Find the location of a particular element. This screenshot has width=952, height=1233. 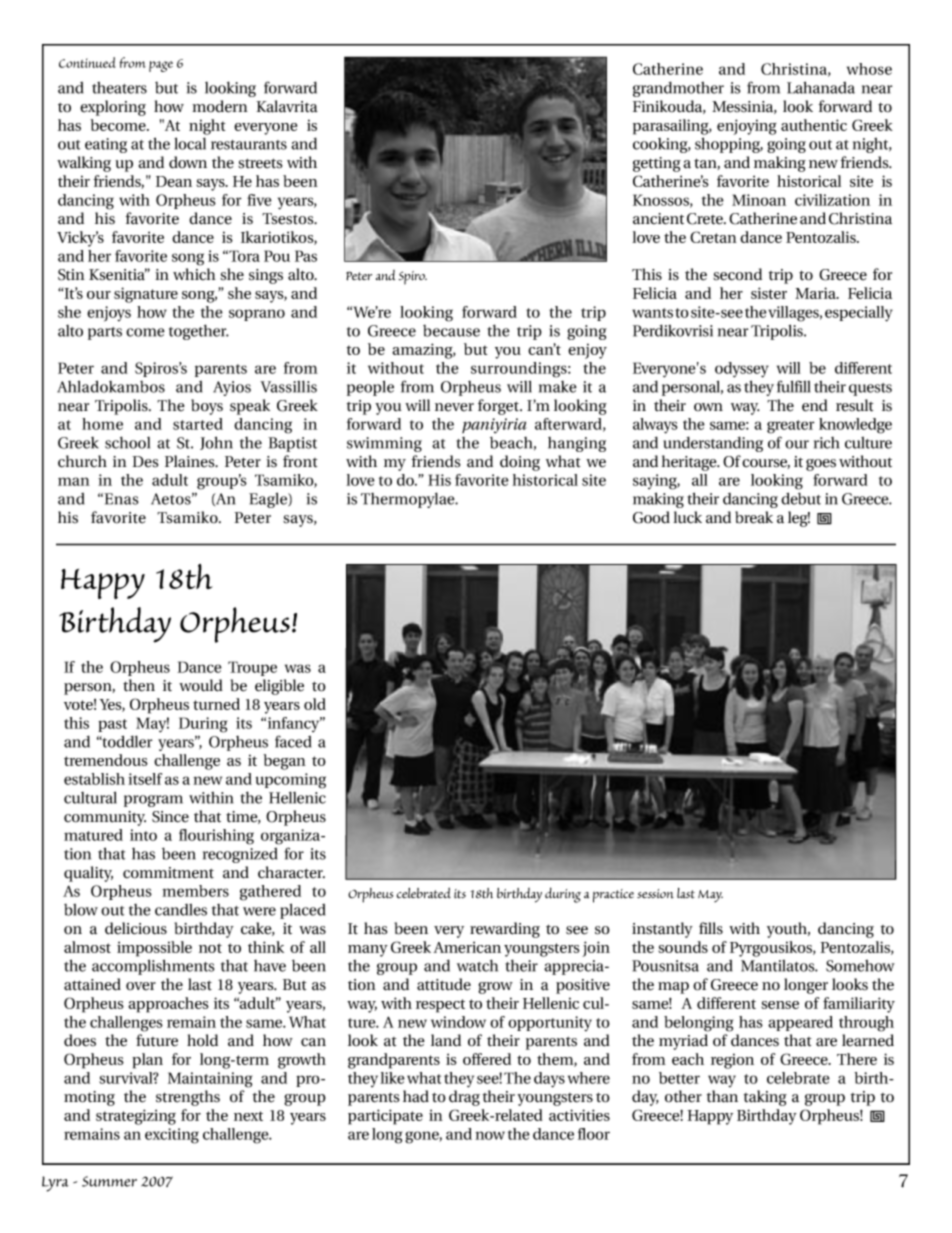

getting is located at coordinates (657, 164).
